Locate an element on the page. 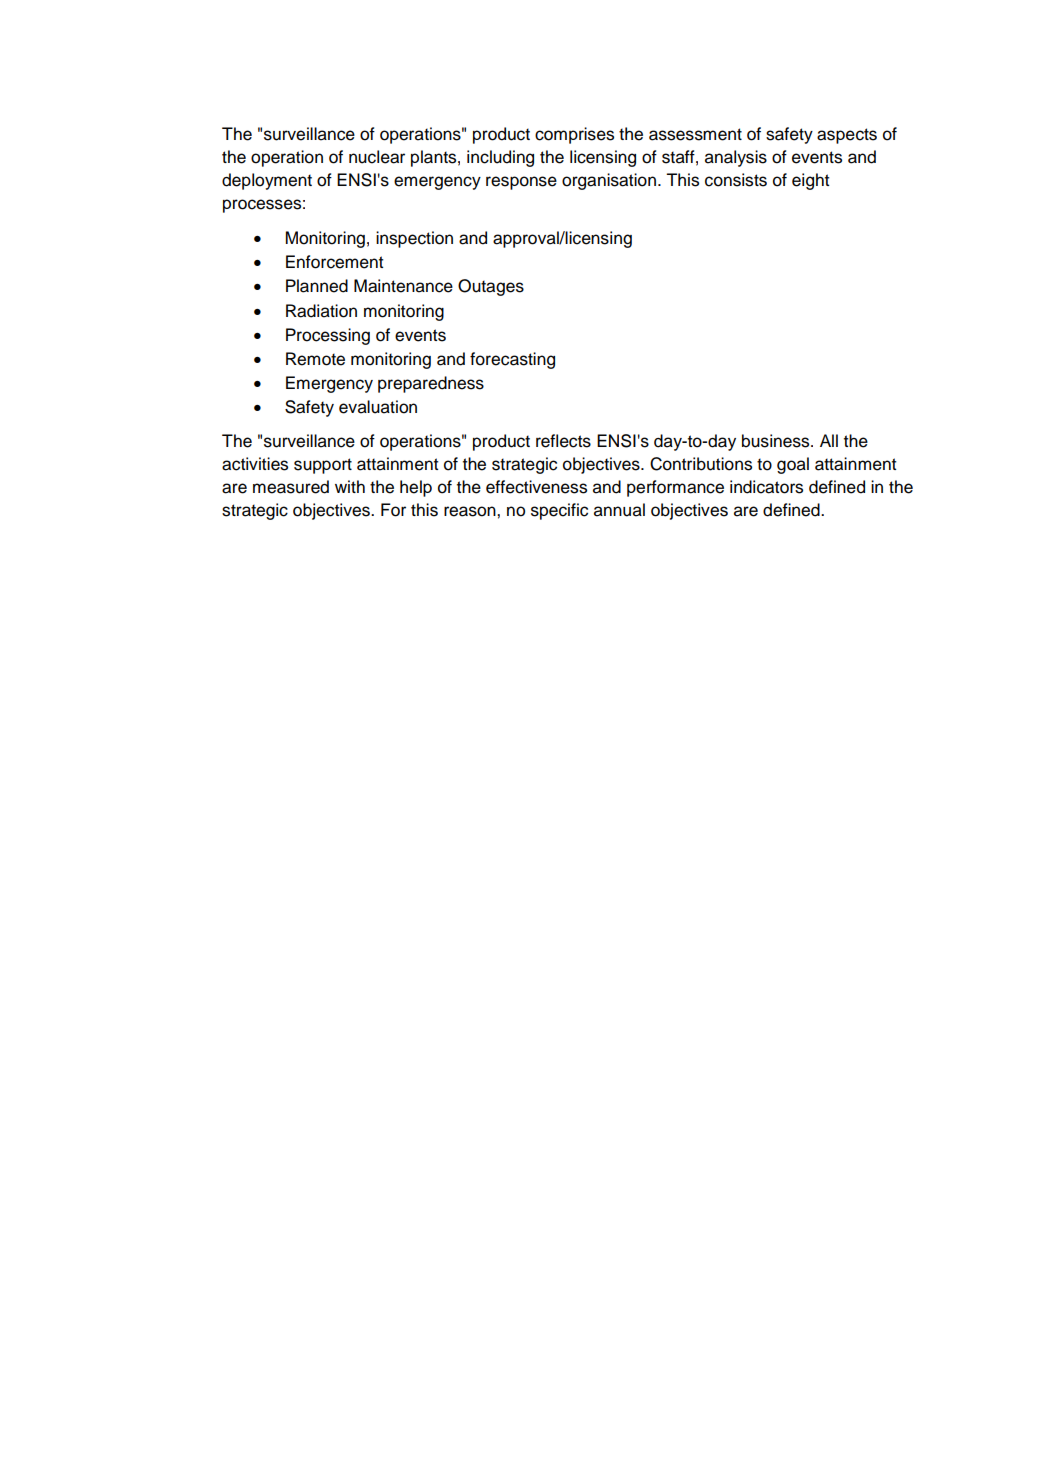 This image has width=1038, height=1469. eight is located at coordinates (811, 181).
